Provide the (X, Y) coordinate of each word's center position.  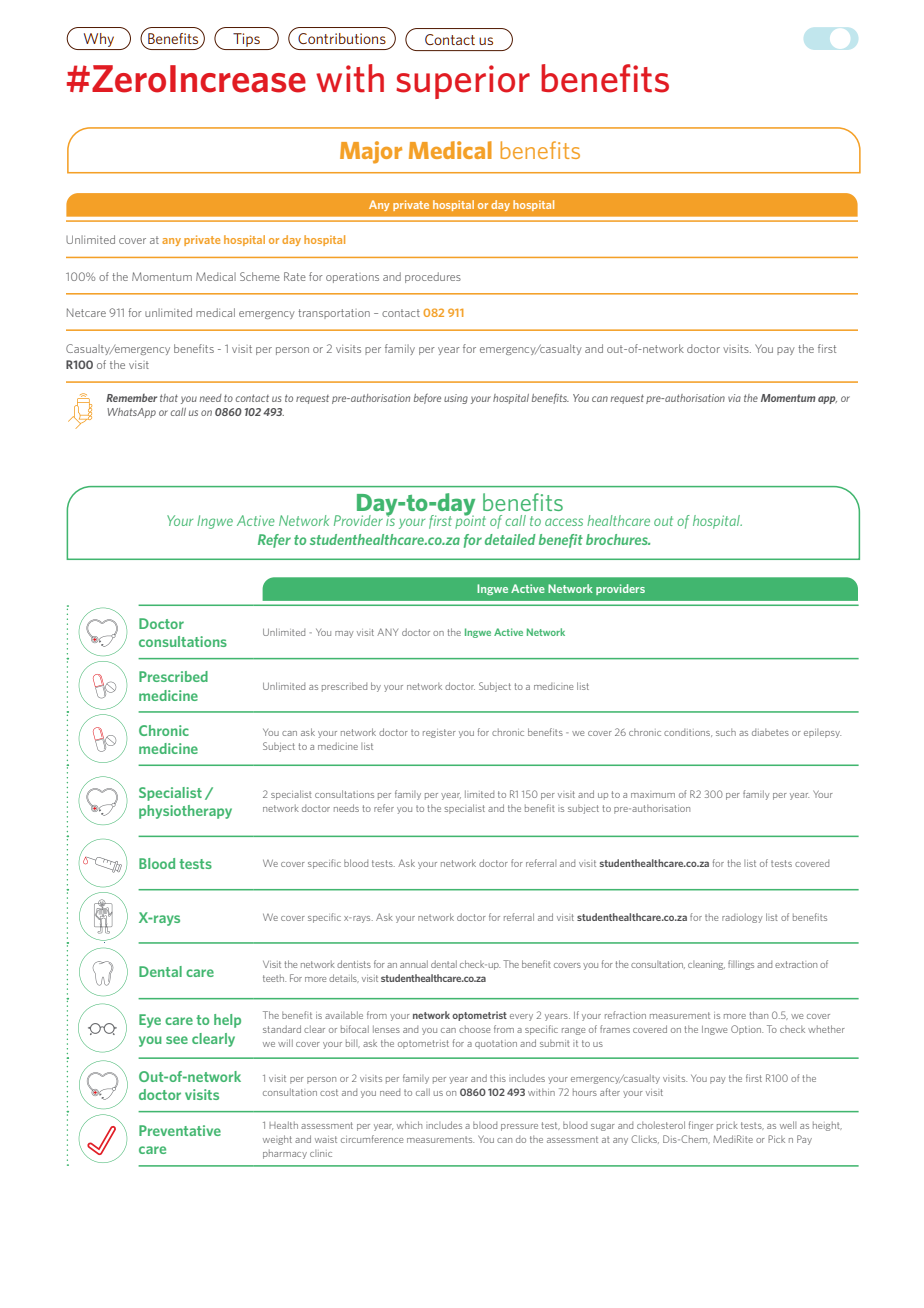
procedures (433, 277)
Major (371, 152)
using (456, 399)
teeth (274, 978)
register (439, 733)
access (564, 522)
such (726, 732)
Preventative (180, 1130)
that (169, 398)
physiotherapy (185, 812)
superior (463, 82)
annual (414, 964)
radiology (742, 918)
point (470, 521)
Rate (295, 276)
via (734, 398)
